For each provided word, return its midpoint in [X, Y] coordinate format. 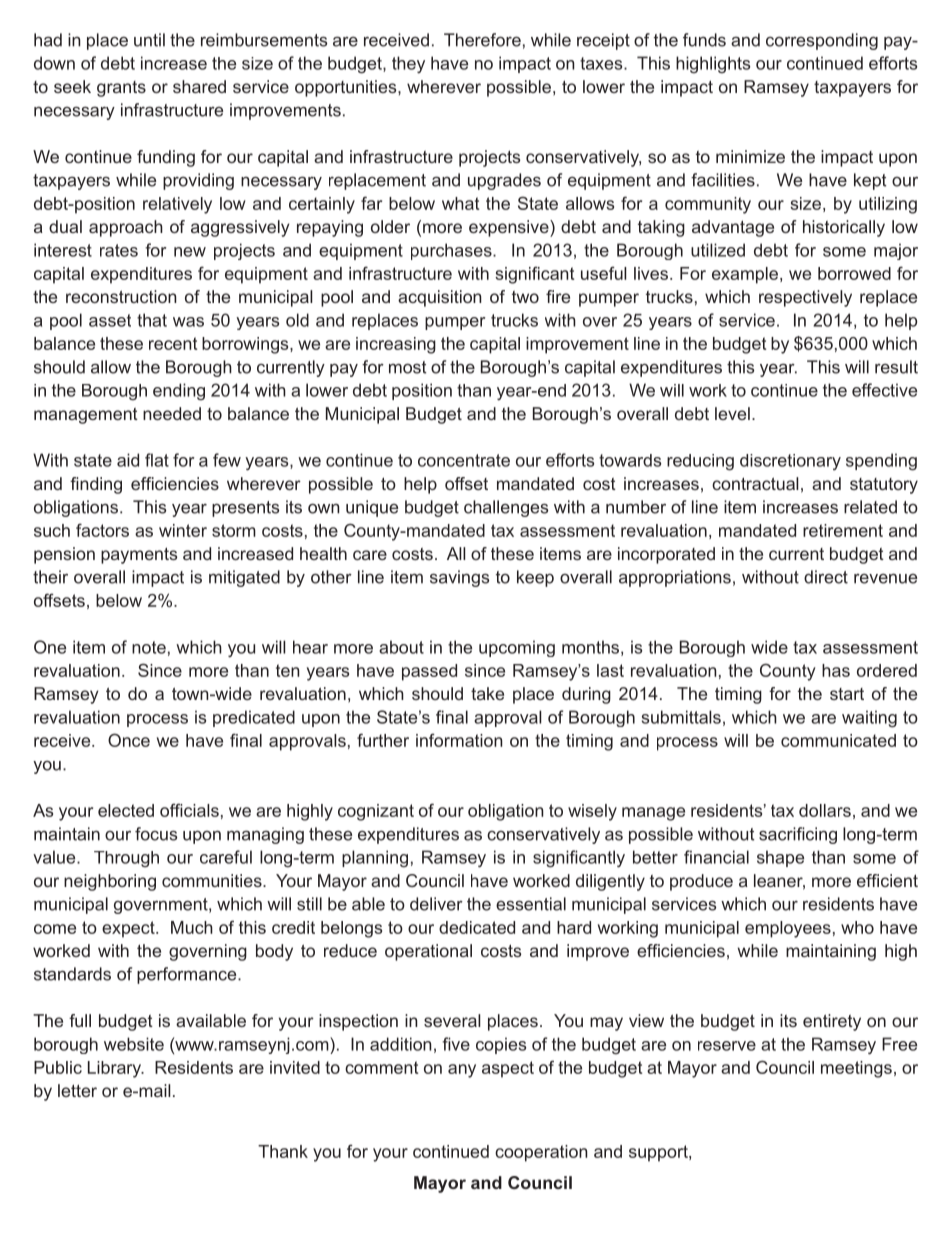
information [459, 740]
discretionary [790, 462]
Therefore [482, 40]
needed [172, 413]
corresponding [822, 41]
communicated [838, 740]
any [462, 1071]
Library [116, 1069]
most [407, 367]
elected [126, 810]
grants [121, 89]
